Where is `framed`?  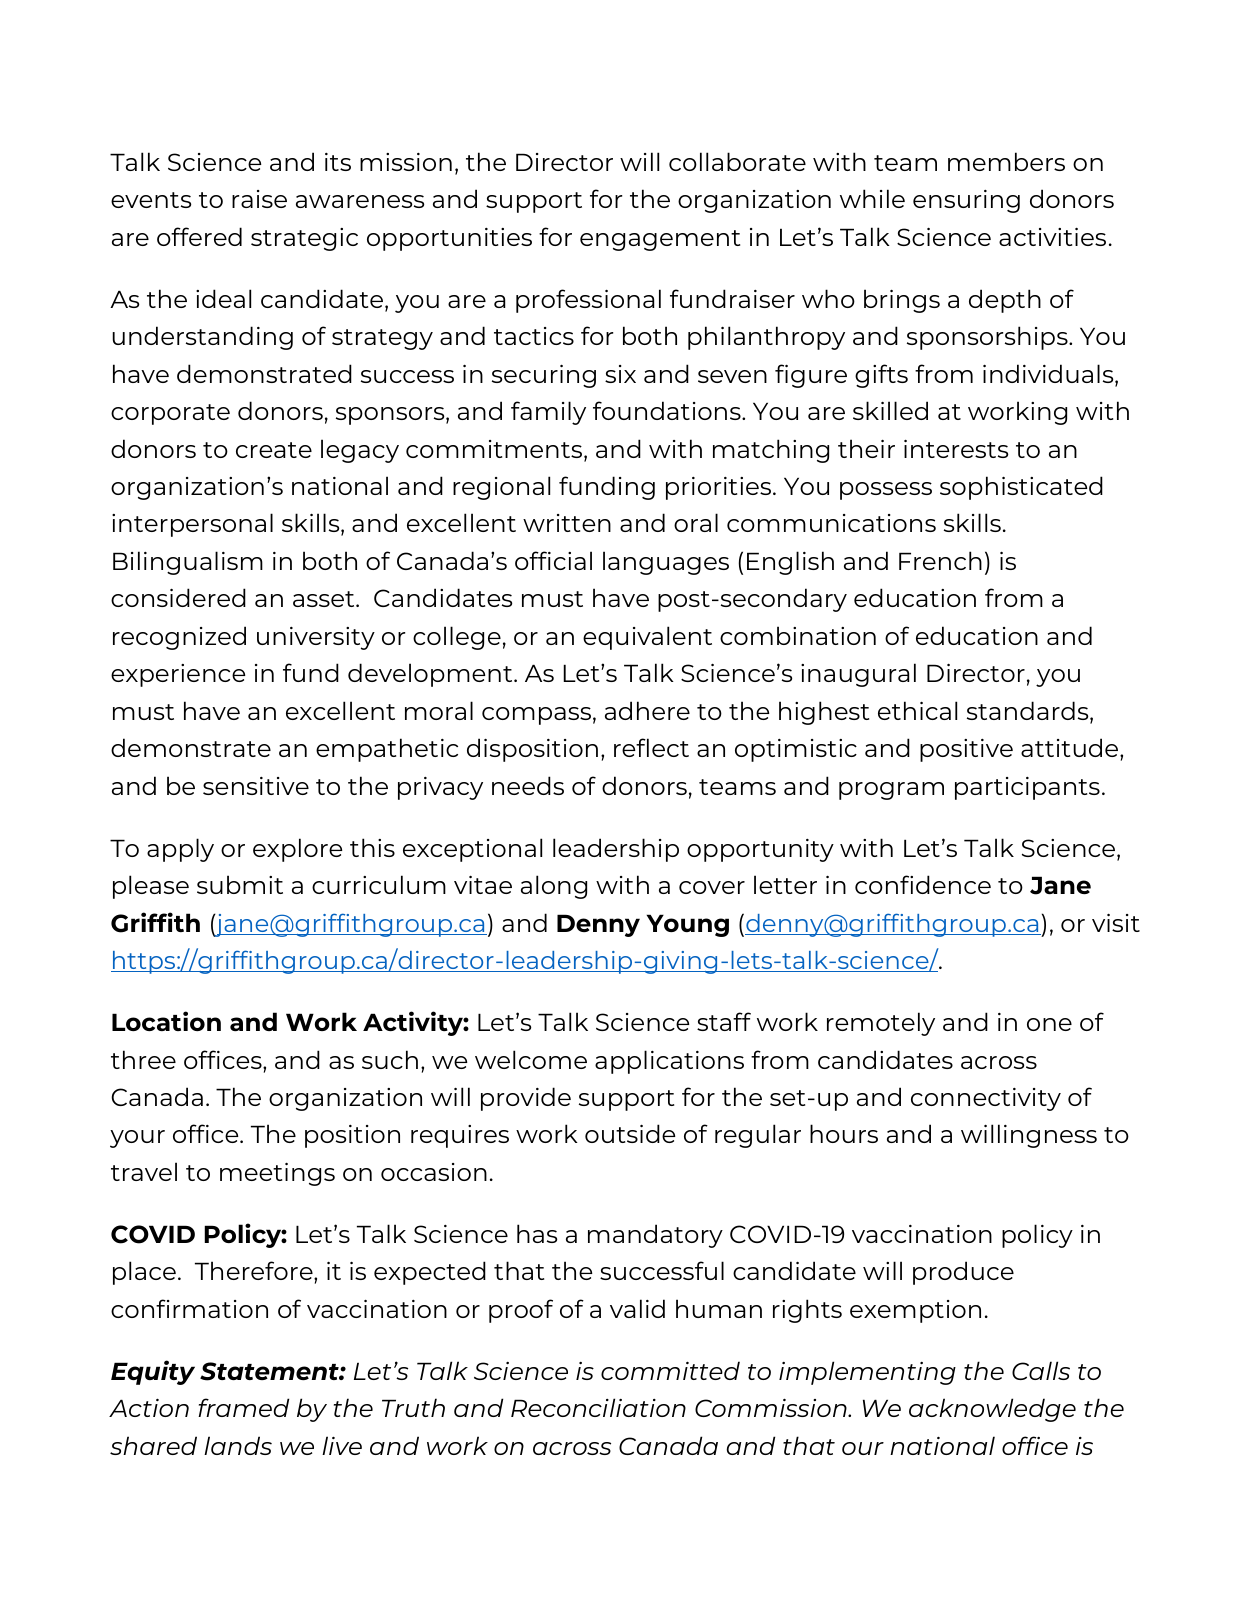
framed is located at coordinates (243, 1407).
